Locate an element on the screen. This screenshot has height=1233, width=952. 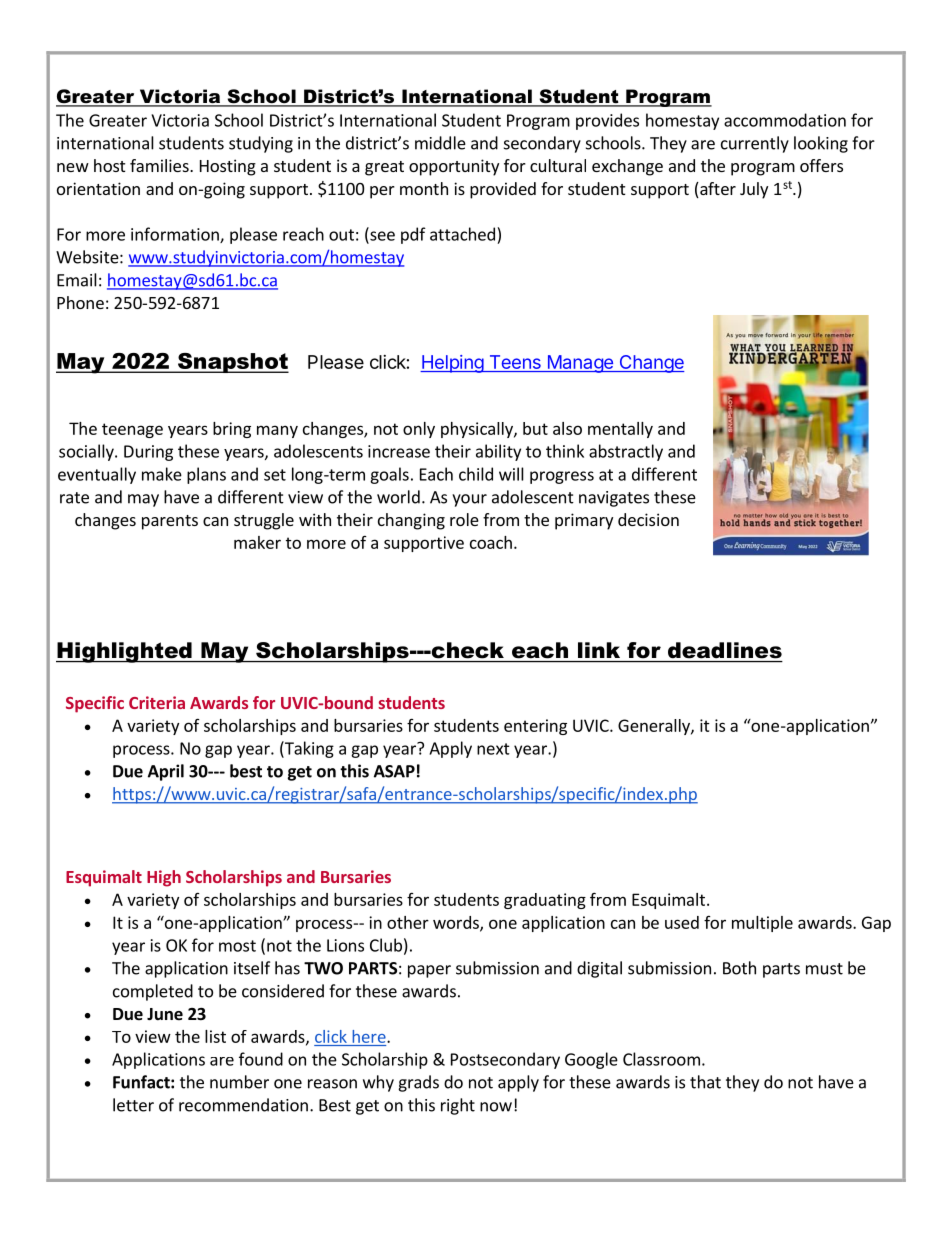
child is located at coordinates (476, 474).
